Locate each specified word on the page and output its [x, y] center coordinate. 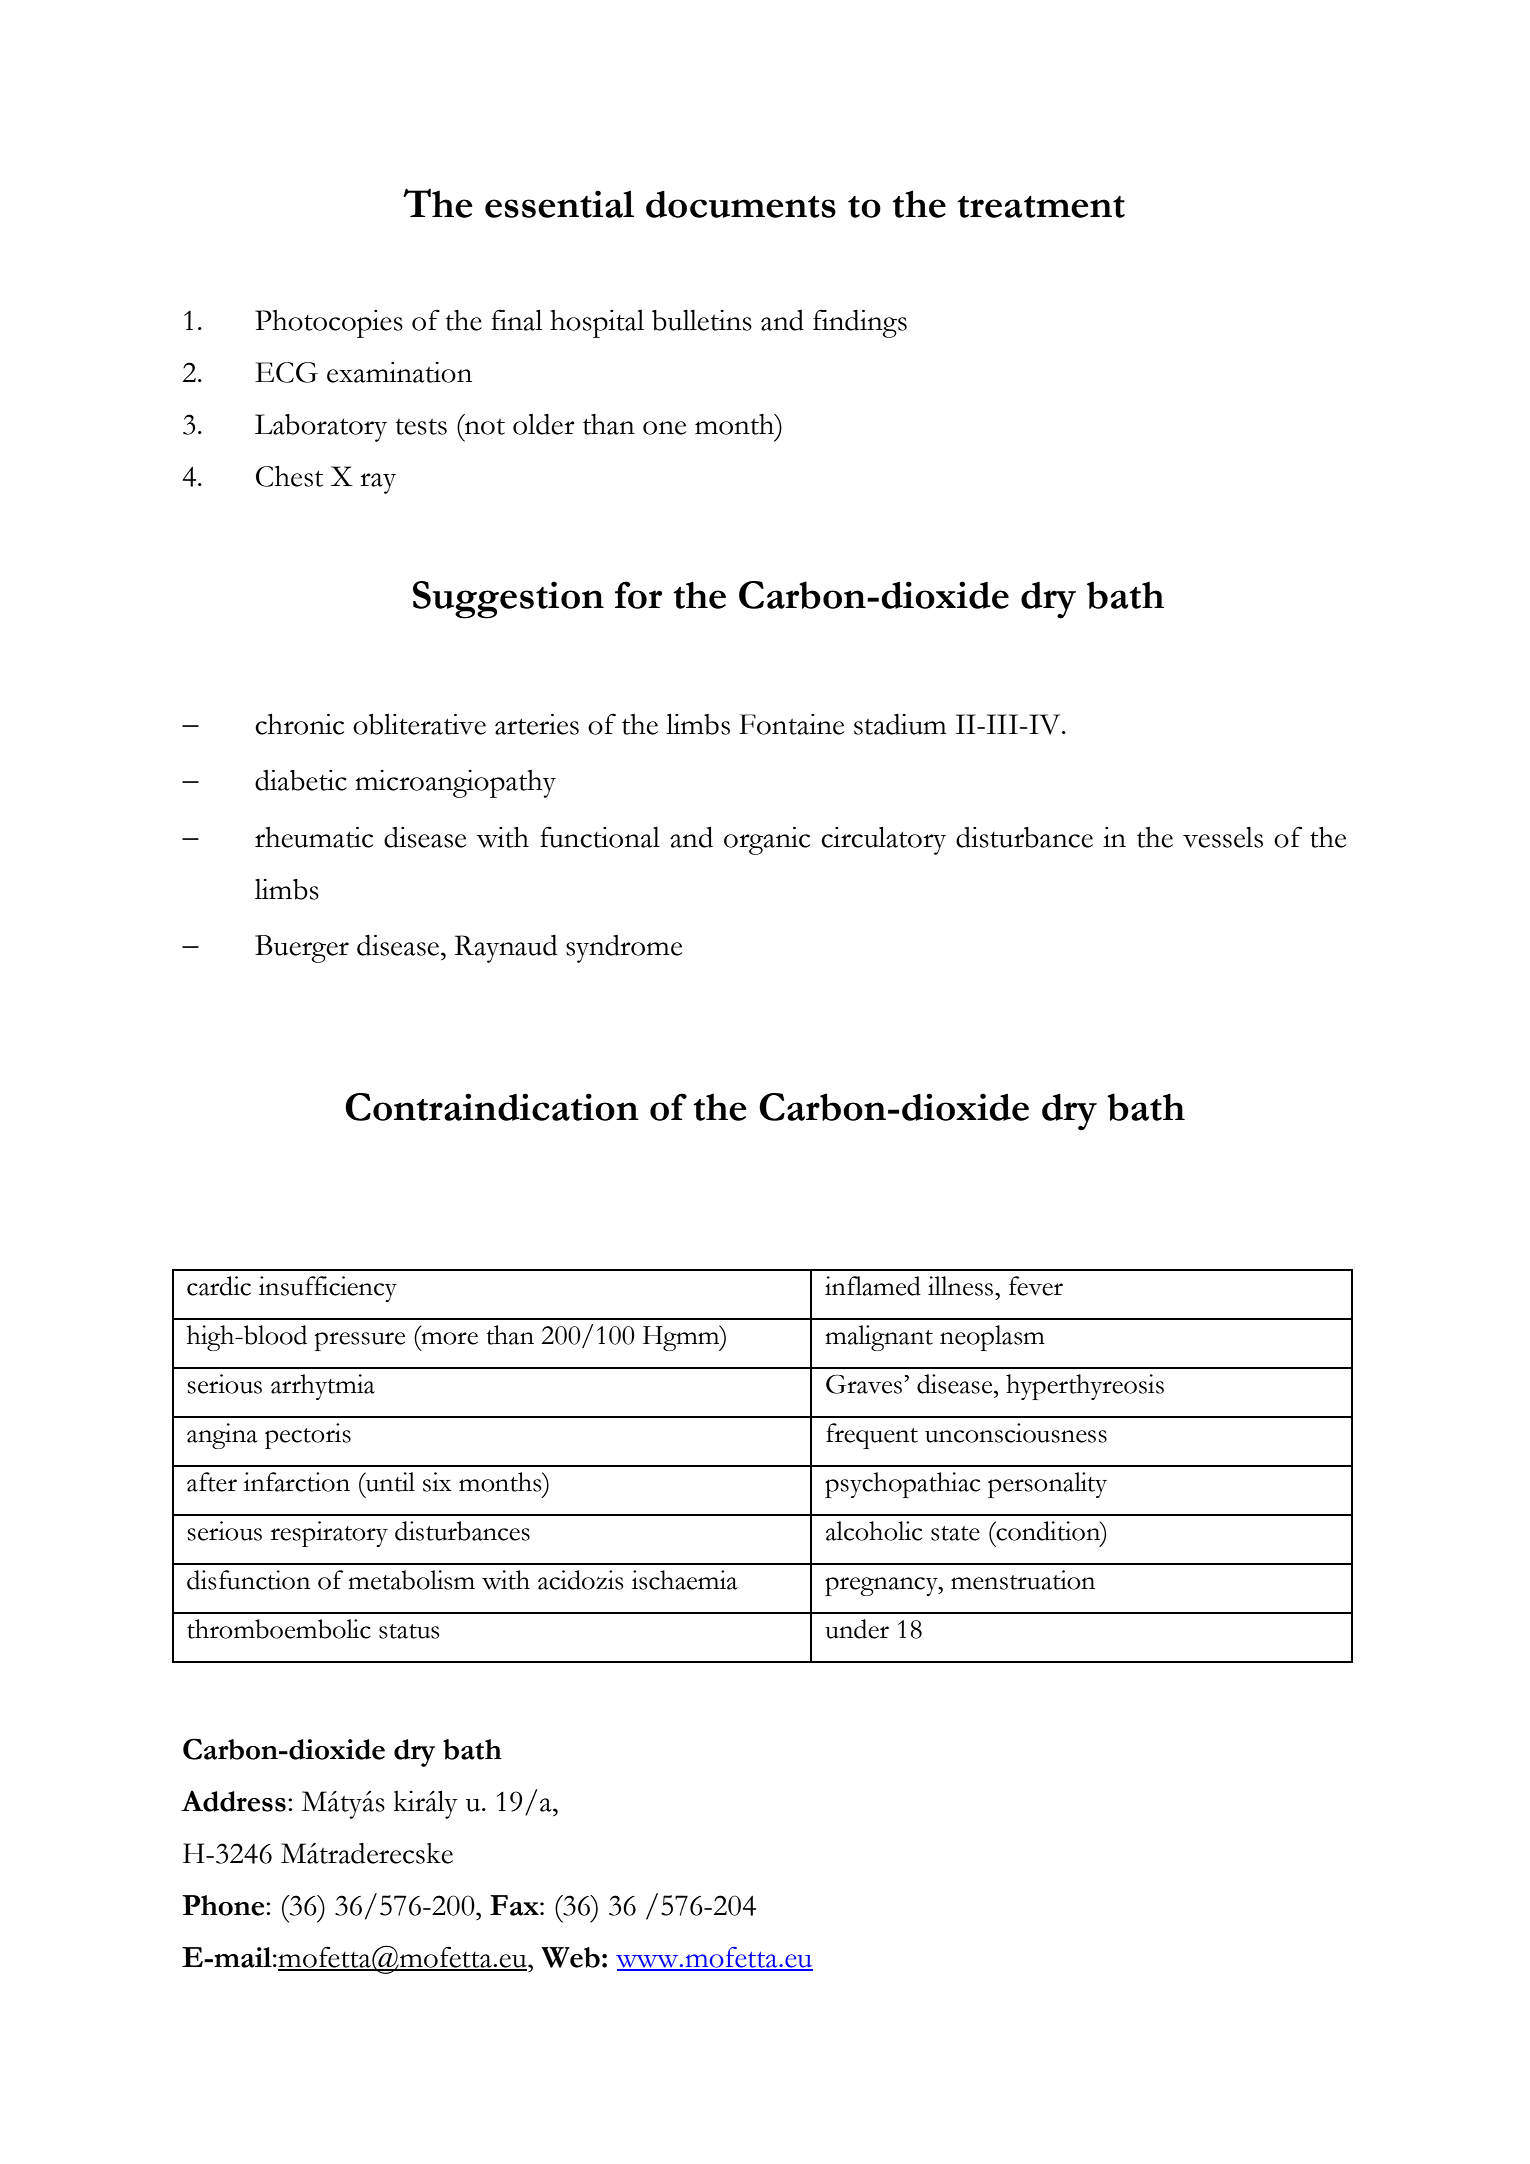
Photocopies [329, 324]
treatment [1041, 207]
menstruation [1023, 1580]
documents [741, 204]
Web [570, 1957]
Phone [224, 1905]
